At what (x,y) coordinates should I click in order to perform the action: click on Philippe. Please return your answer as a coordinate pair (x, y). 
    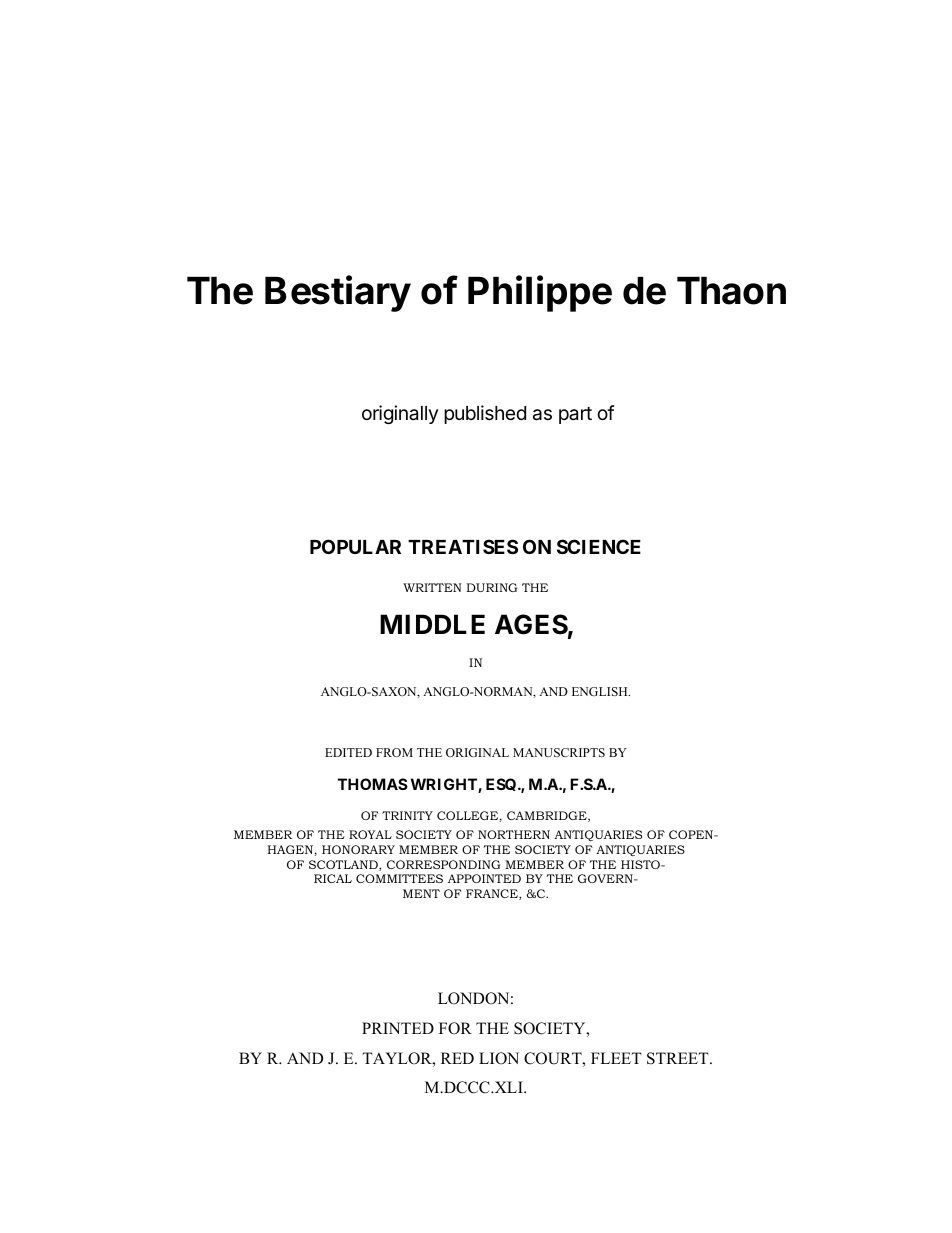
    Looking at the image, I should click on (540, 293).
